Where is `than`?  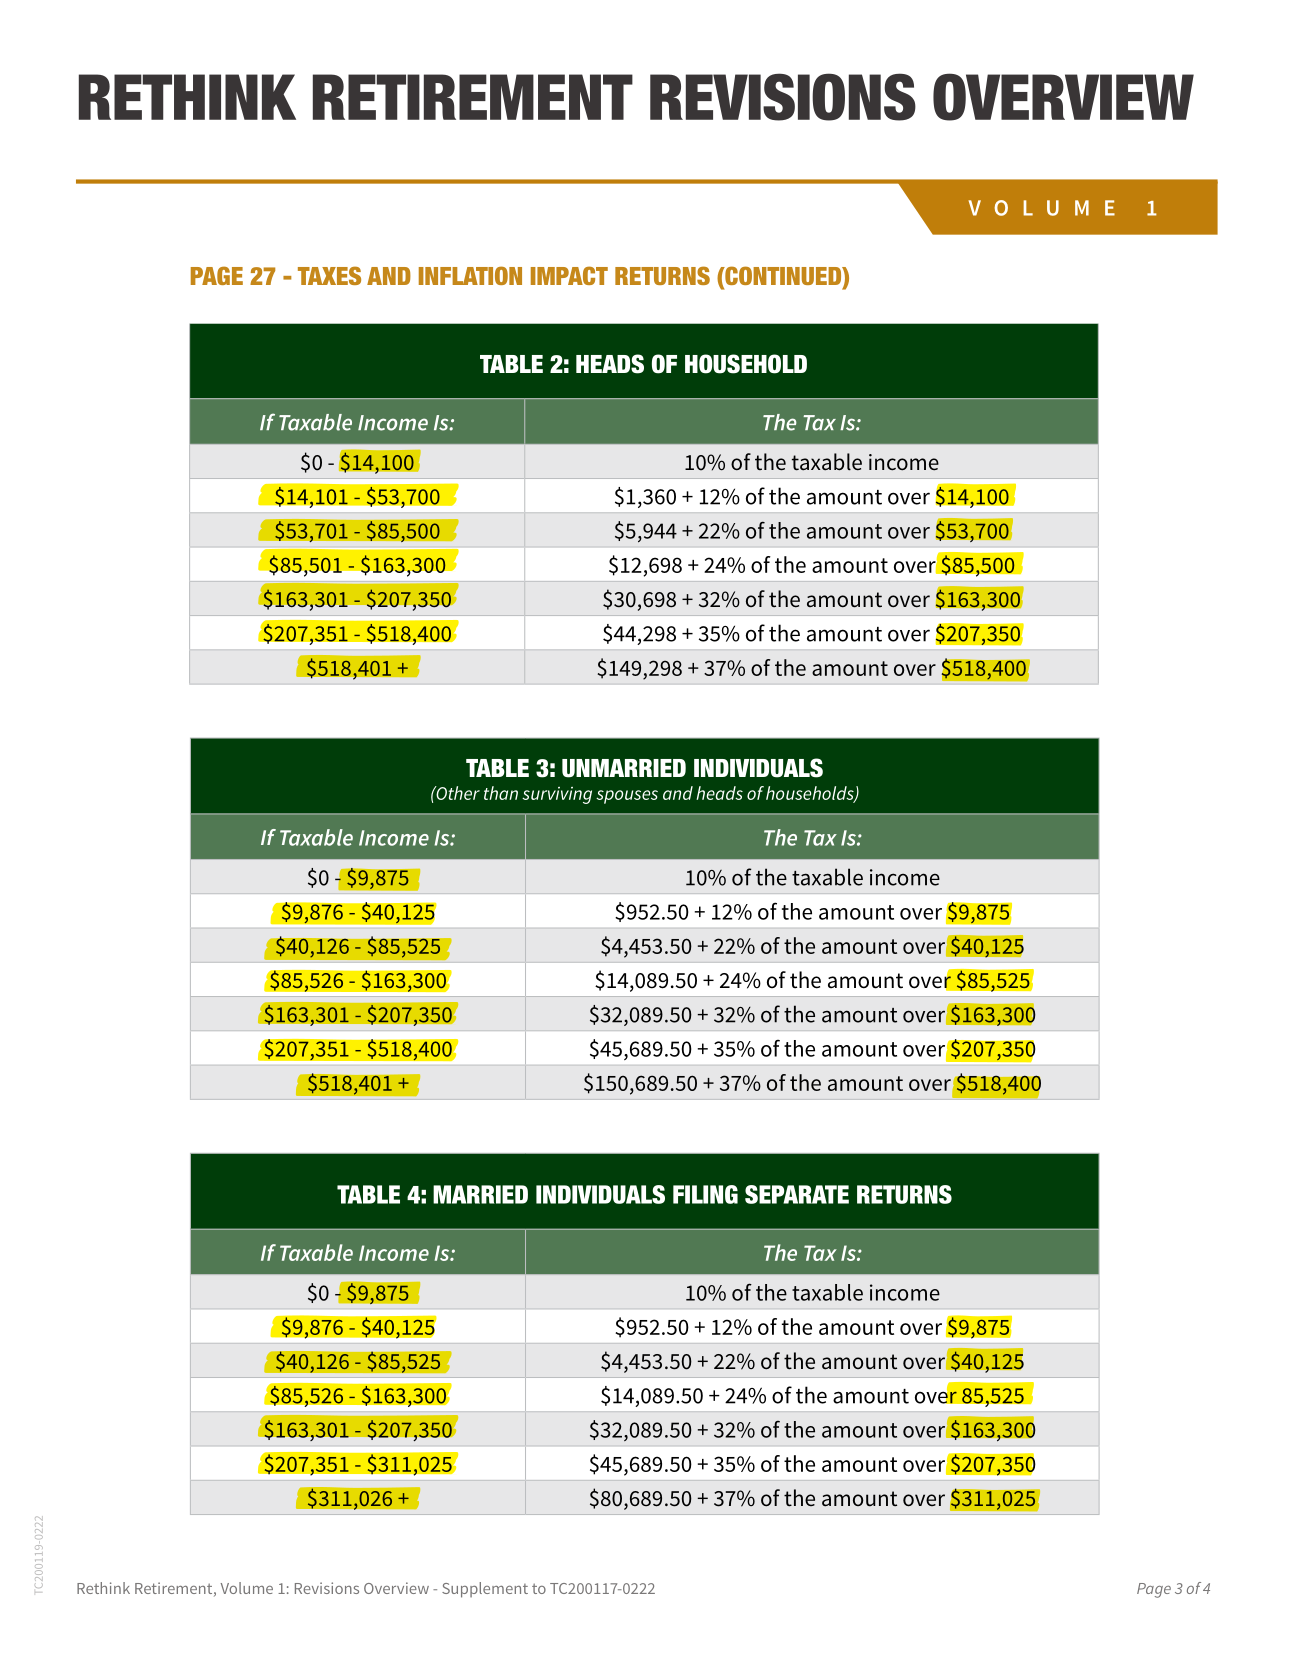 than is located at coordinates (501, 793).
